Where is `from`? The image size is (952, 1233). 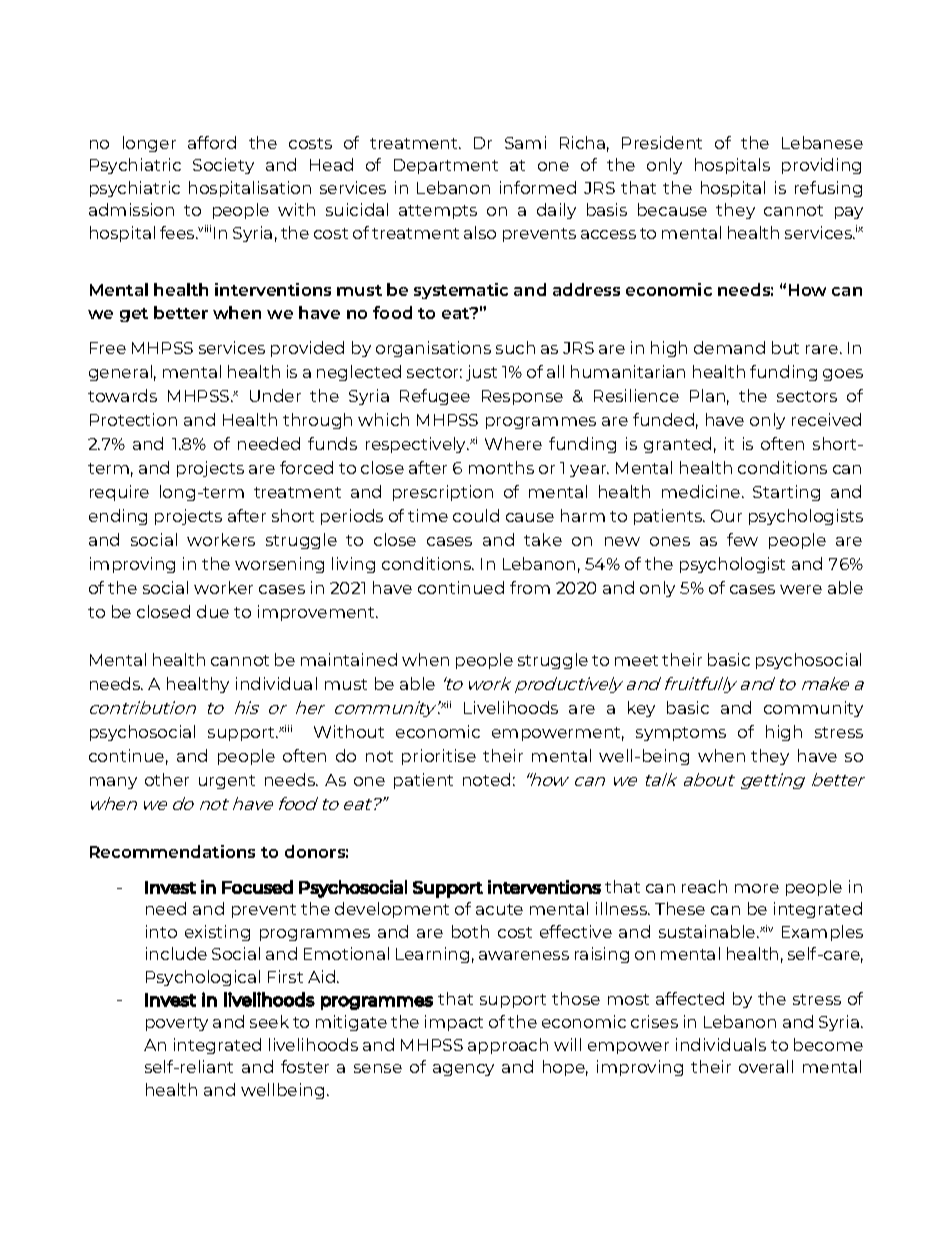
from is located at coordinates (530, 587).
